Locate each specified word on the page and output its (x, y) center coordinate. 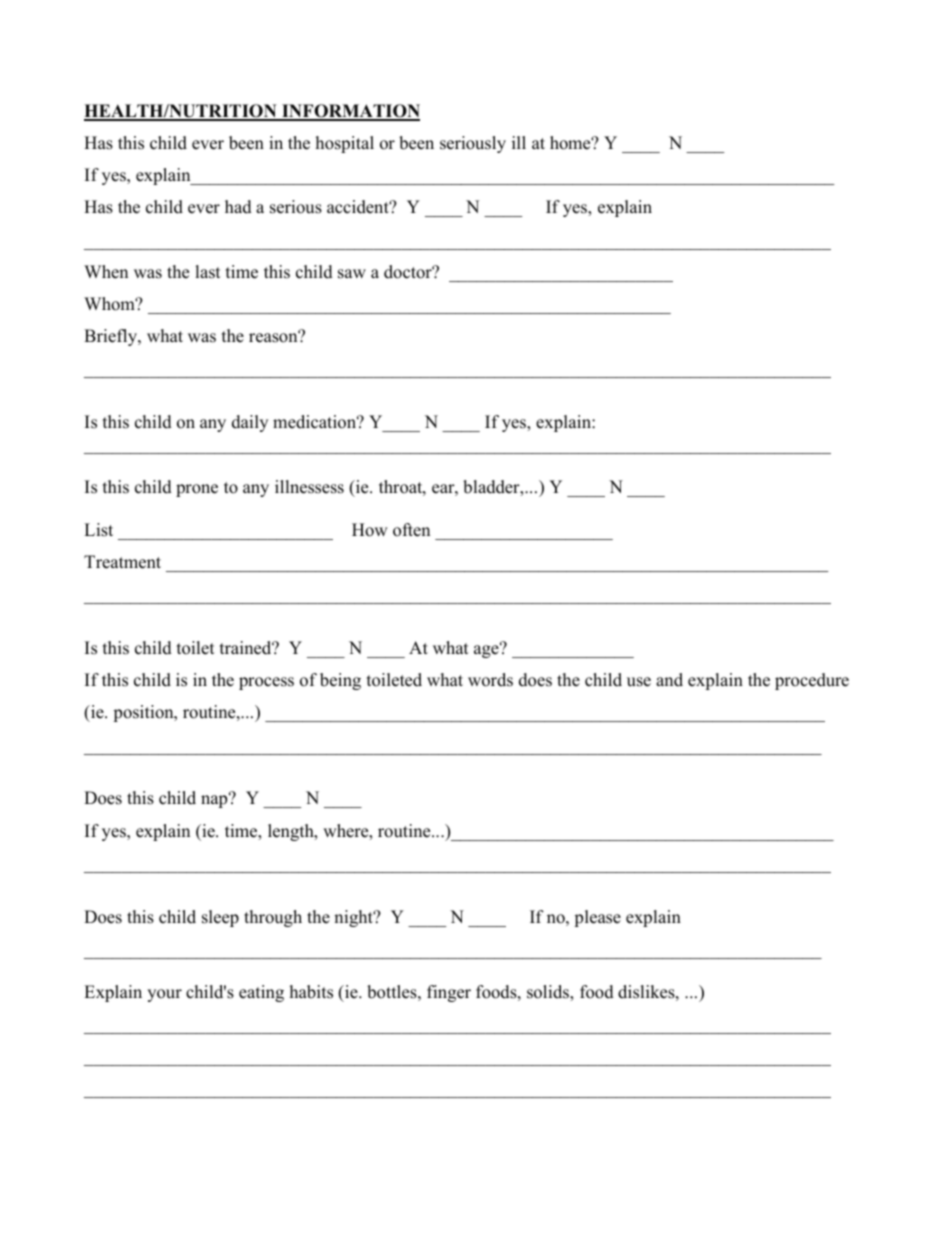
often (411, 530)
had (238, 207)
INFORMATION (350, 112)
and (669, 680)
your (164, 995)
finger (449, 993)
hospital (345, 144)
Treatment (122, 562)
